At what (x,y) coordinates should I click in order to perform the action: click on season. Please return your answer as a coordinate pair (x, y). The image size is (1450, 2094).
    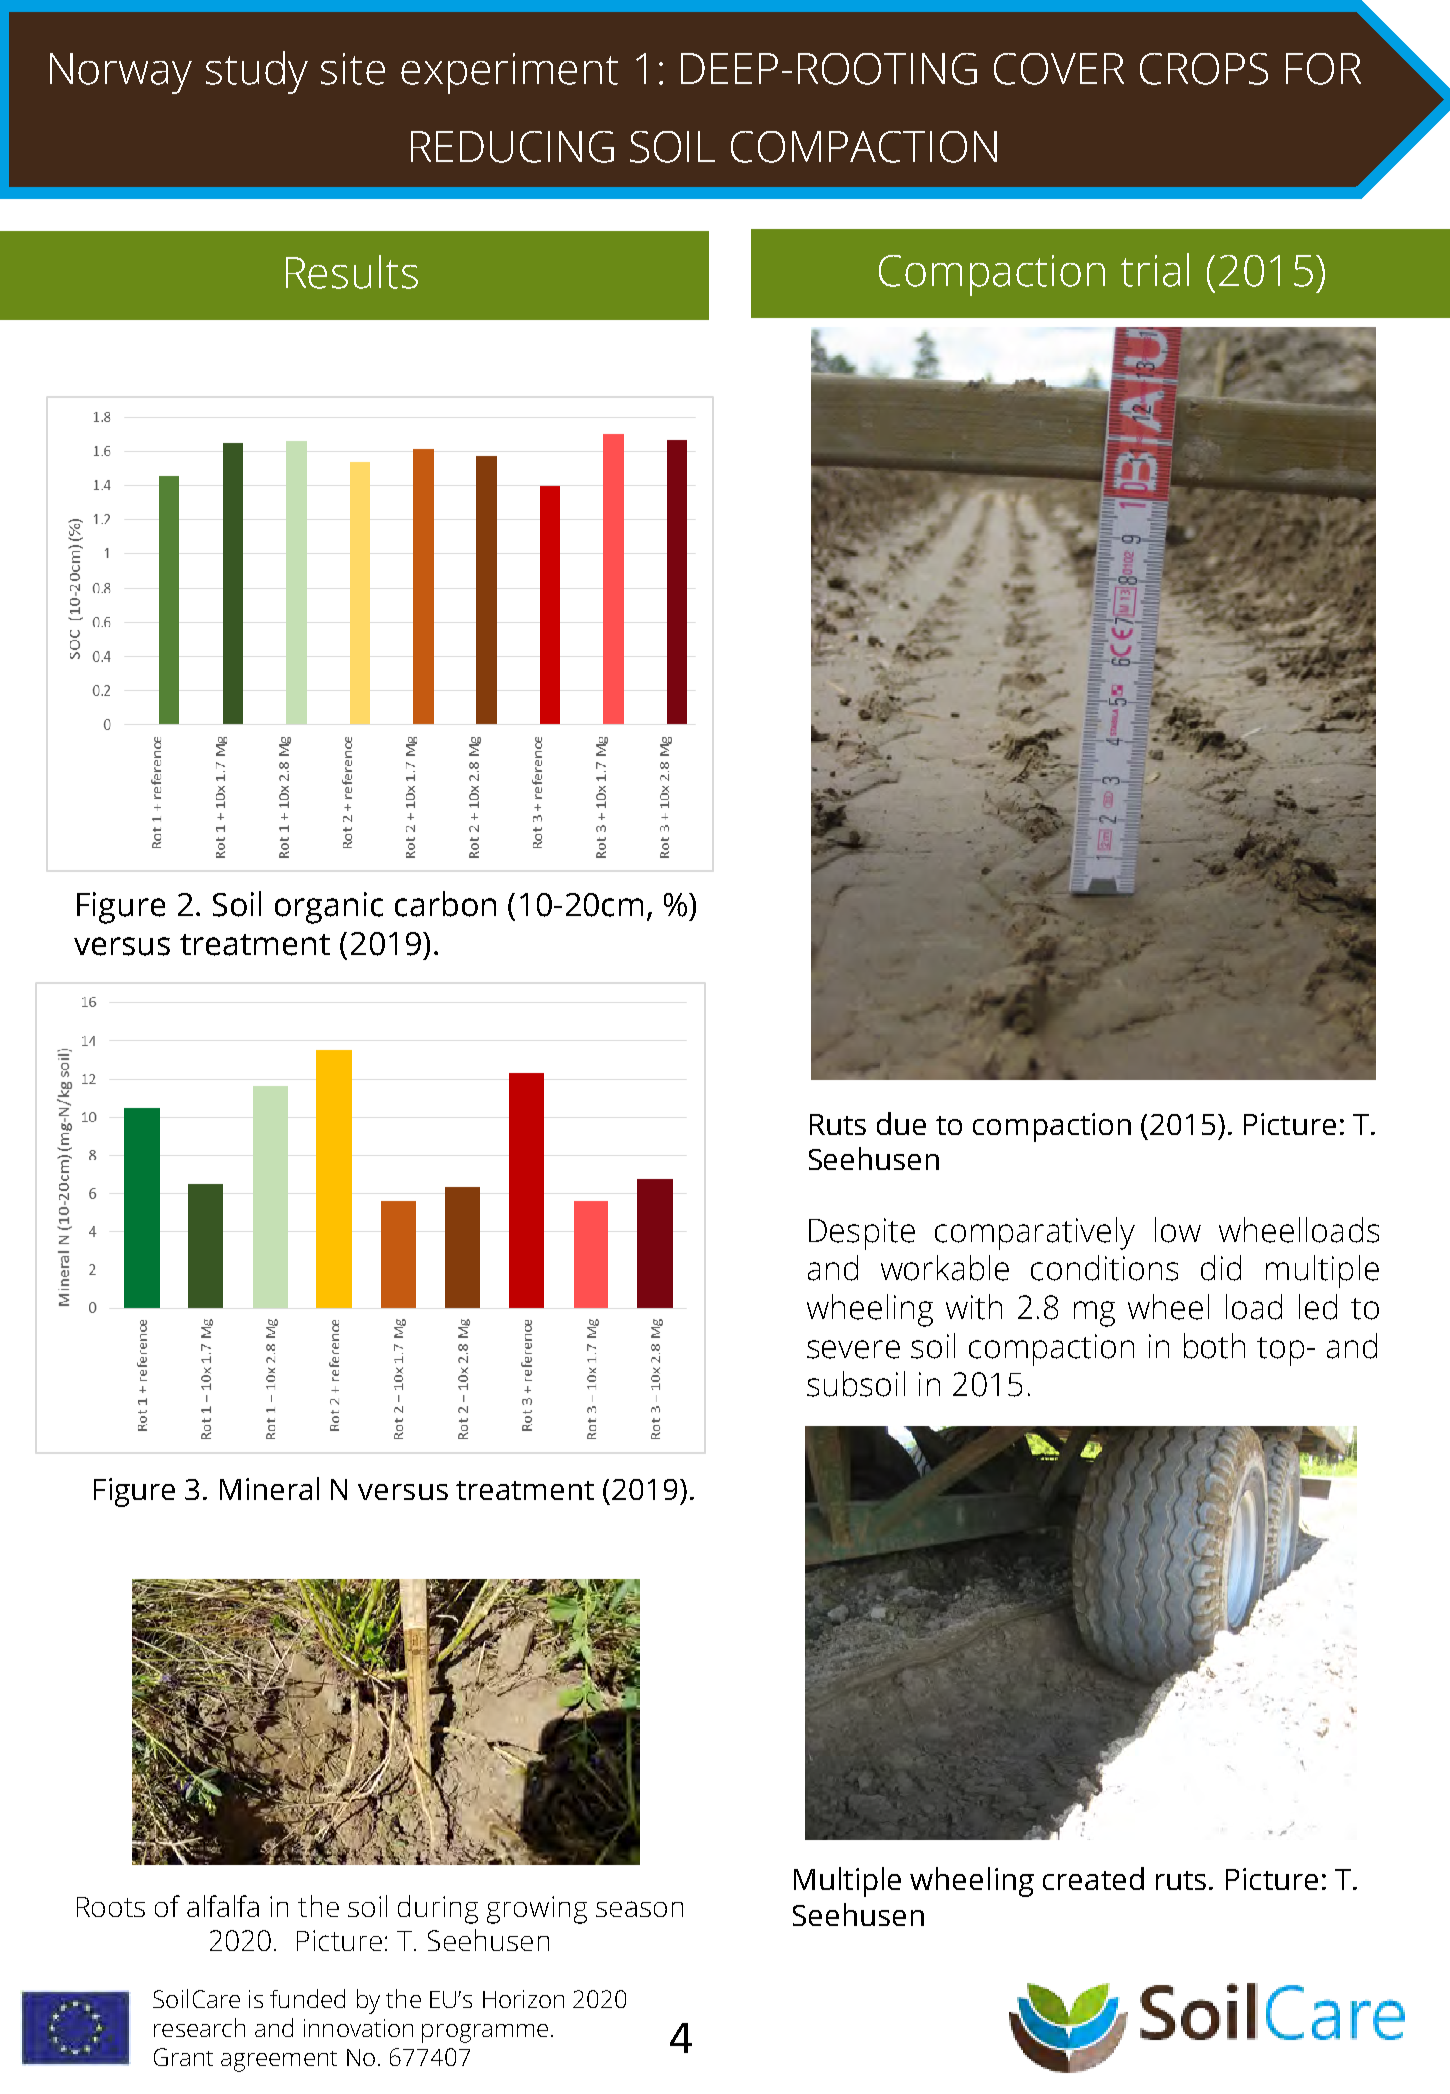
    Looking at the image, I should click on (639, 1909).
